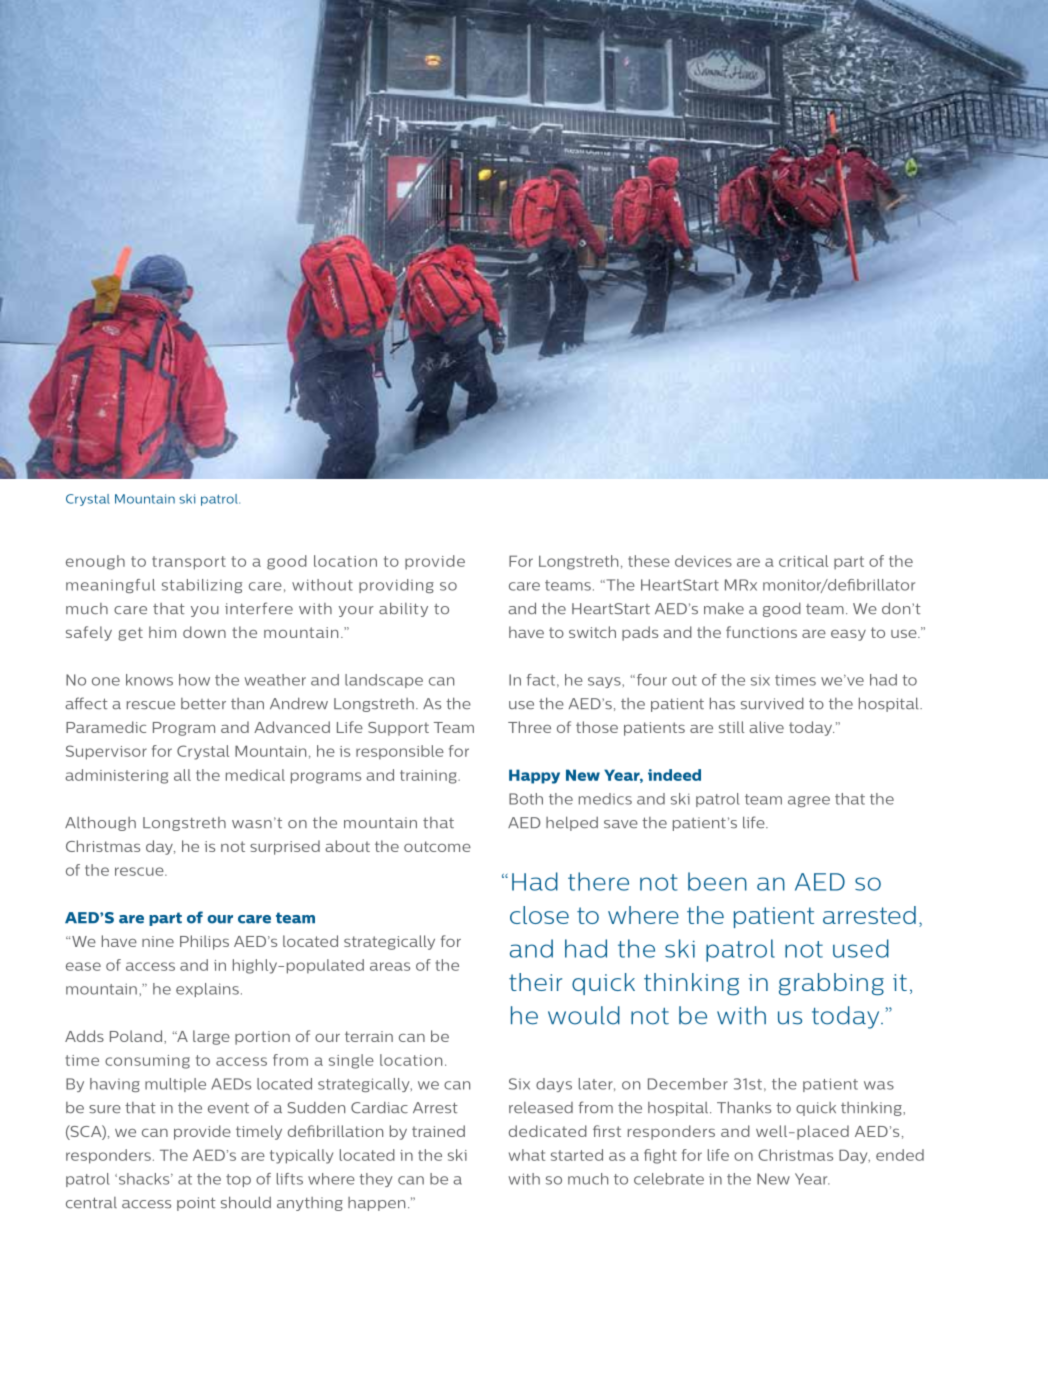 The height and width of the screenshot is (1394, 1048). Describe the element at coordinates (196, 1204) in the screenshot. I see `point` at that location.
